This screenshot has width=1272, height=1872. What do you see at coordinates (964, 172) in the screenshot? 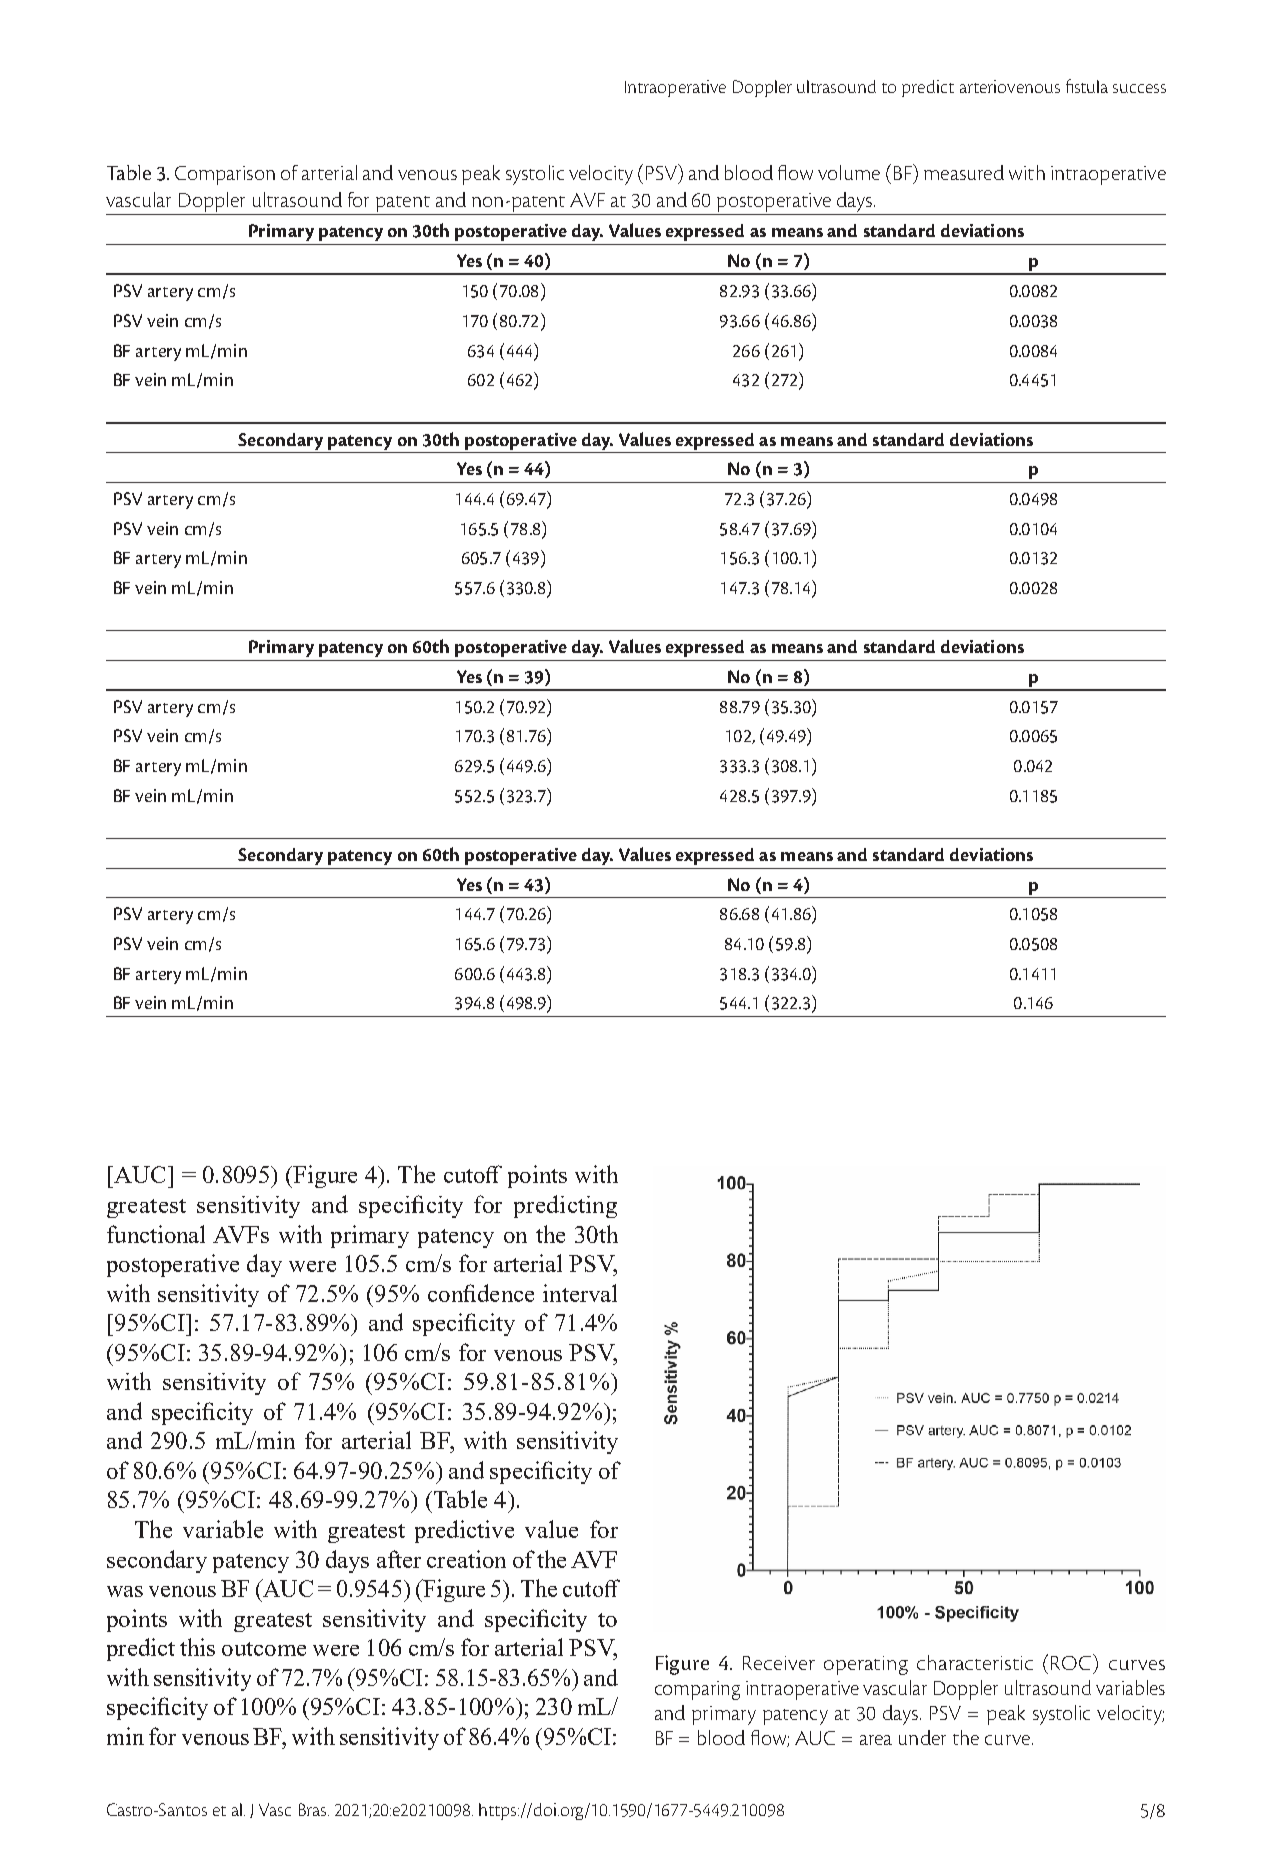
I see `measured` at bounding box center [964, 172].
